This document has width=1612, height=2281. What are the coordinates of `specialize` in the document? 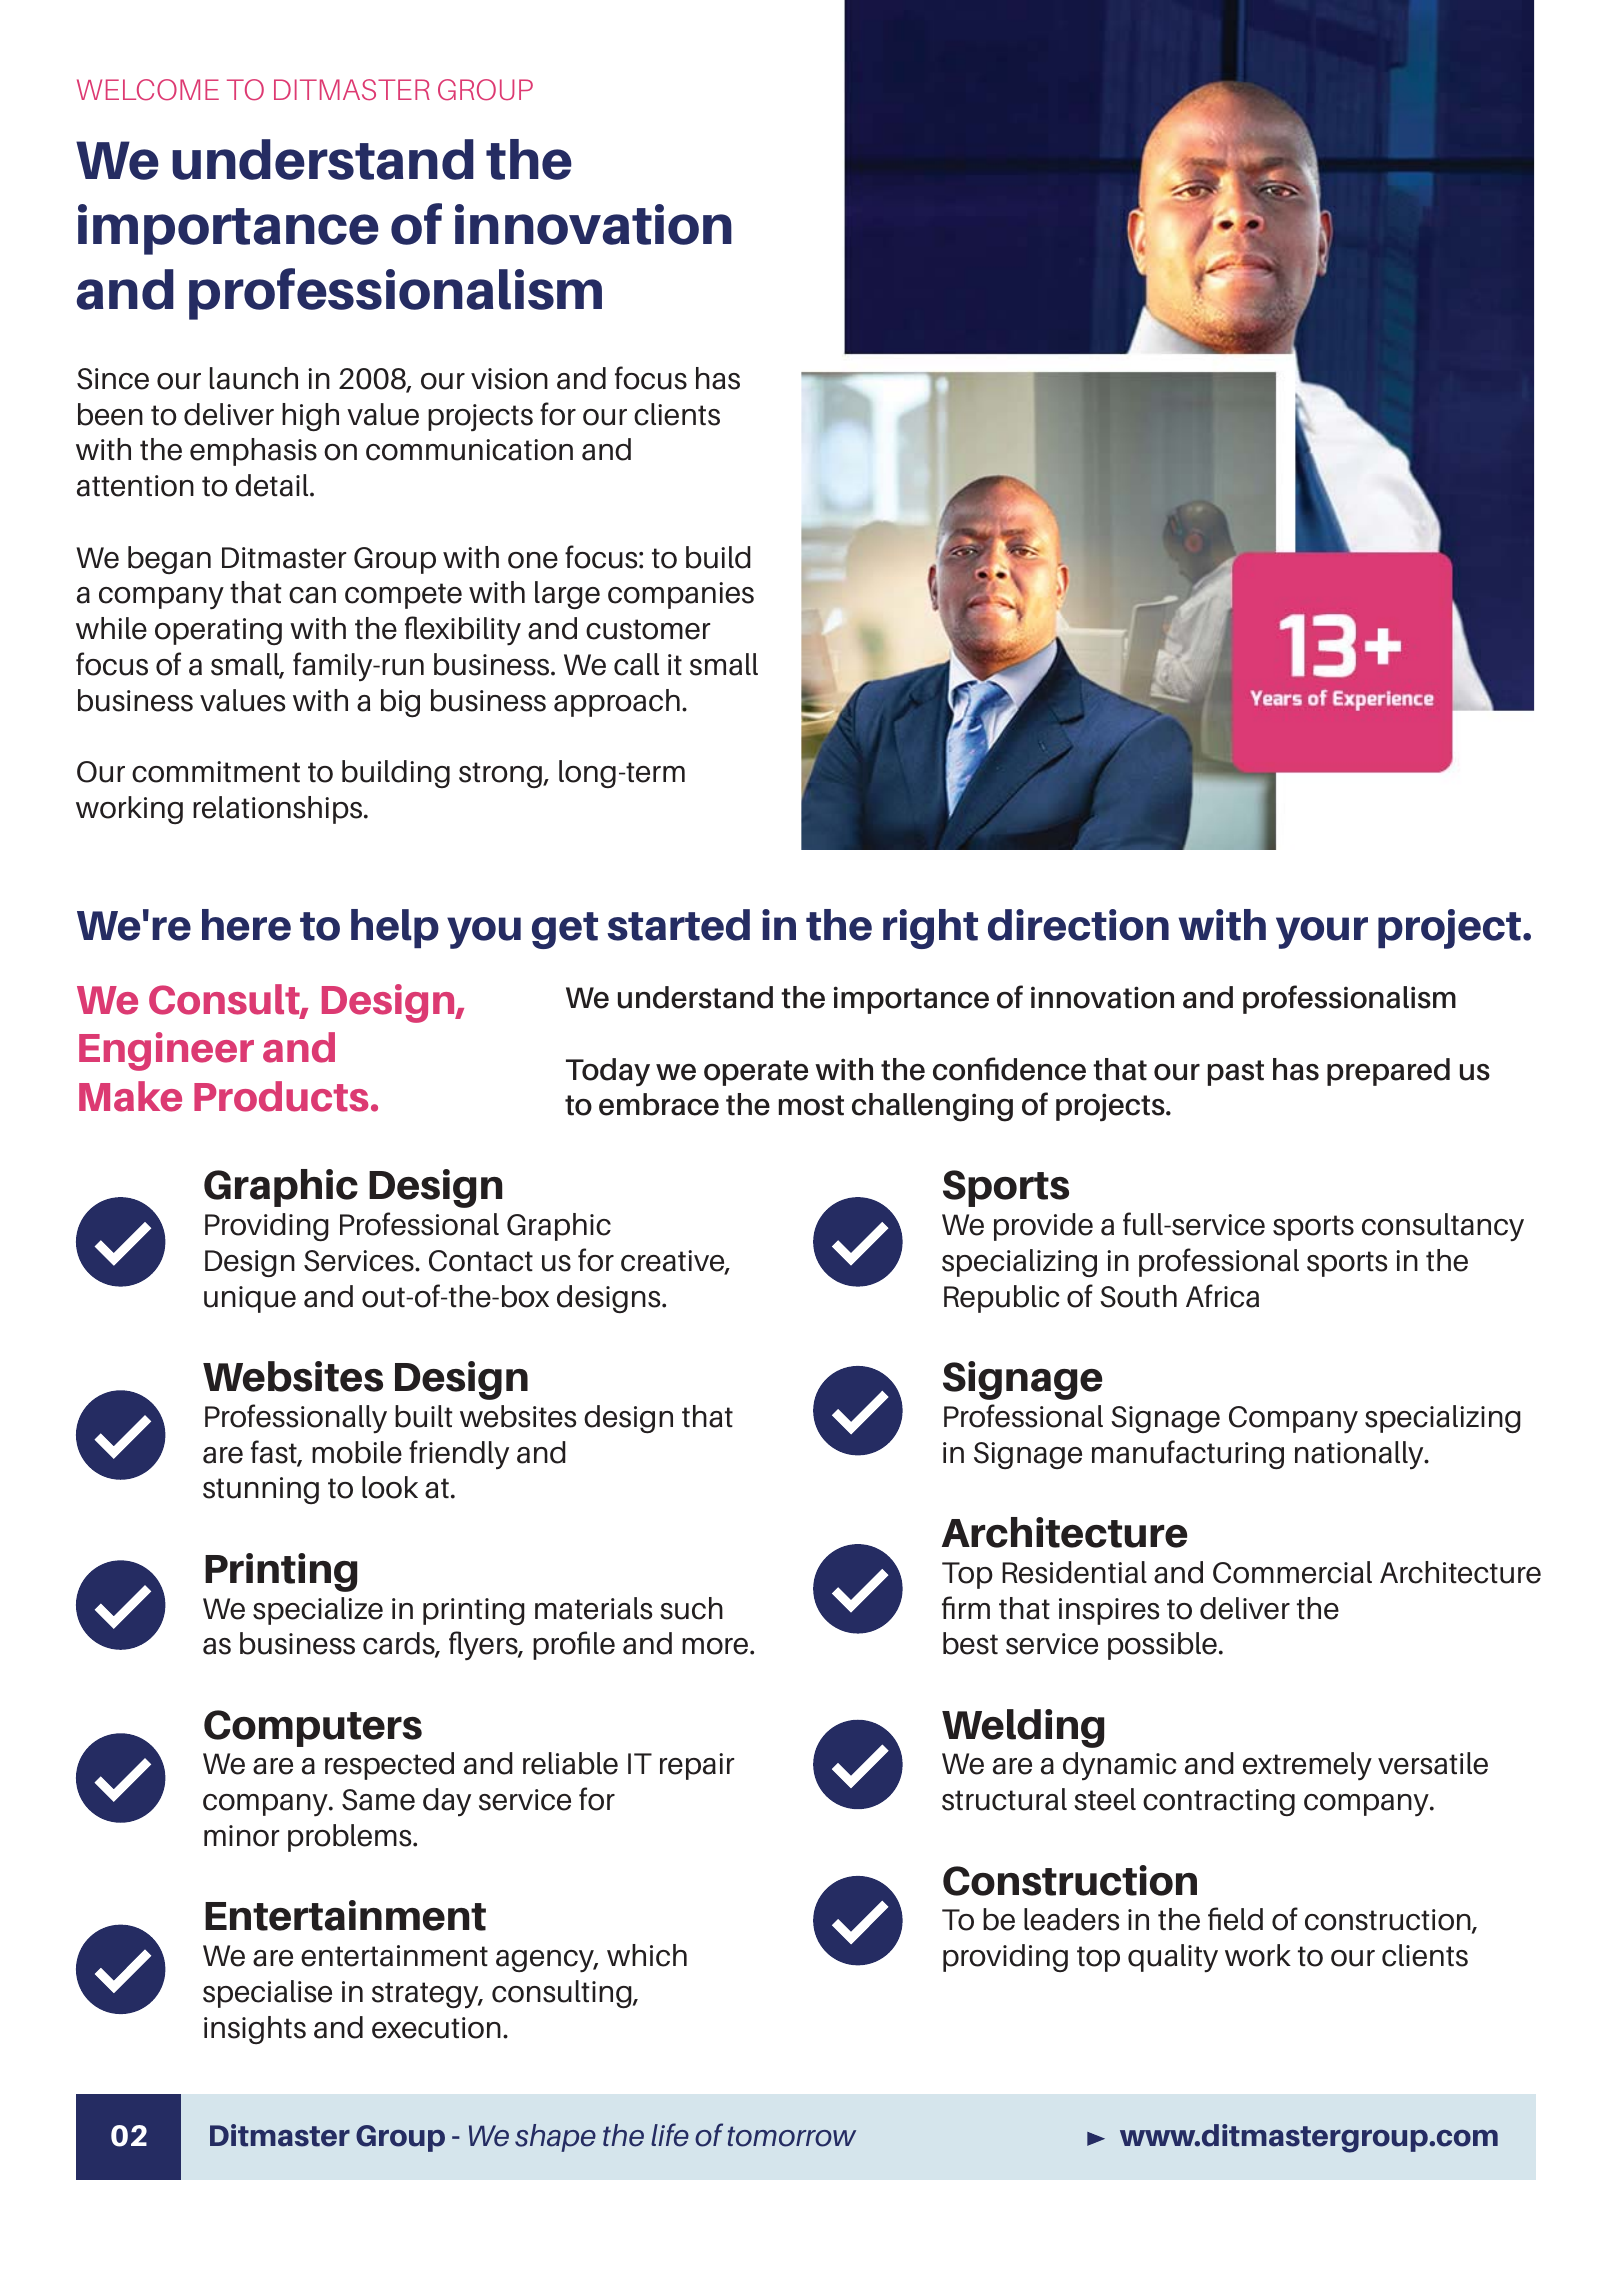 It's located at (318, 1611).
